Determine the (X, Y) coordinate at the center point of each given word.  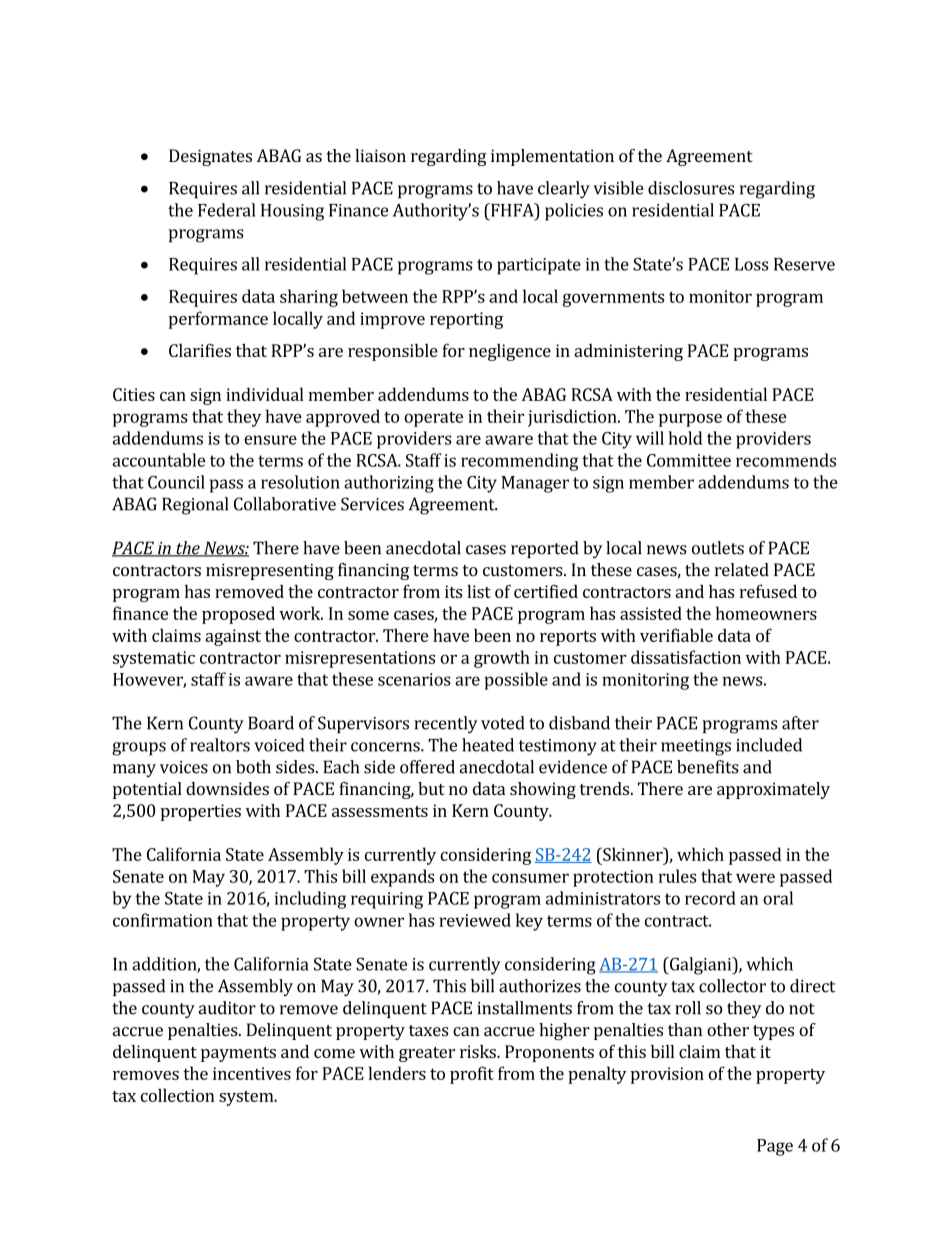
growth (502, 659)
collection (178, 1095)
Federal (226, 210)
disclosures (691, 188)
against (233, 637)
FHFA (512, 210)
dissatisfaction (686, 657)
